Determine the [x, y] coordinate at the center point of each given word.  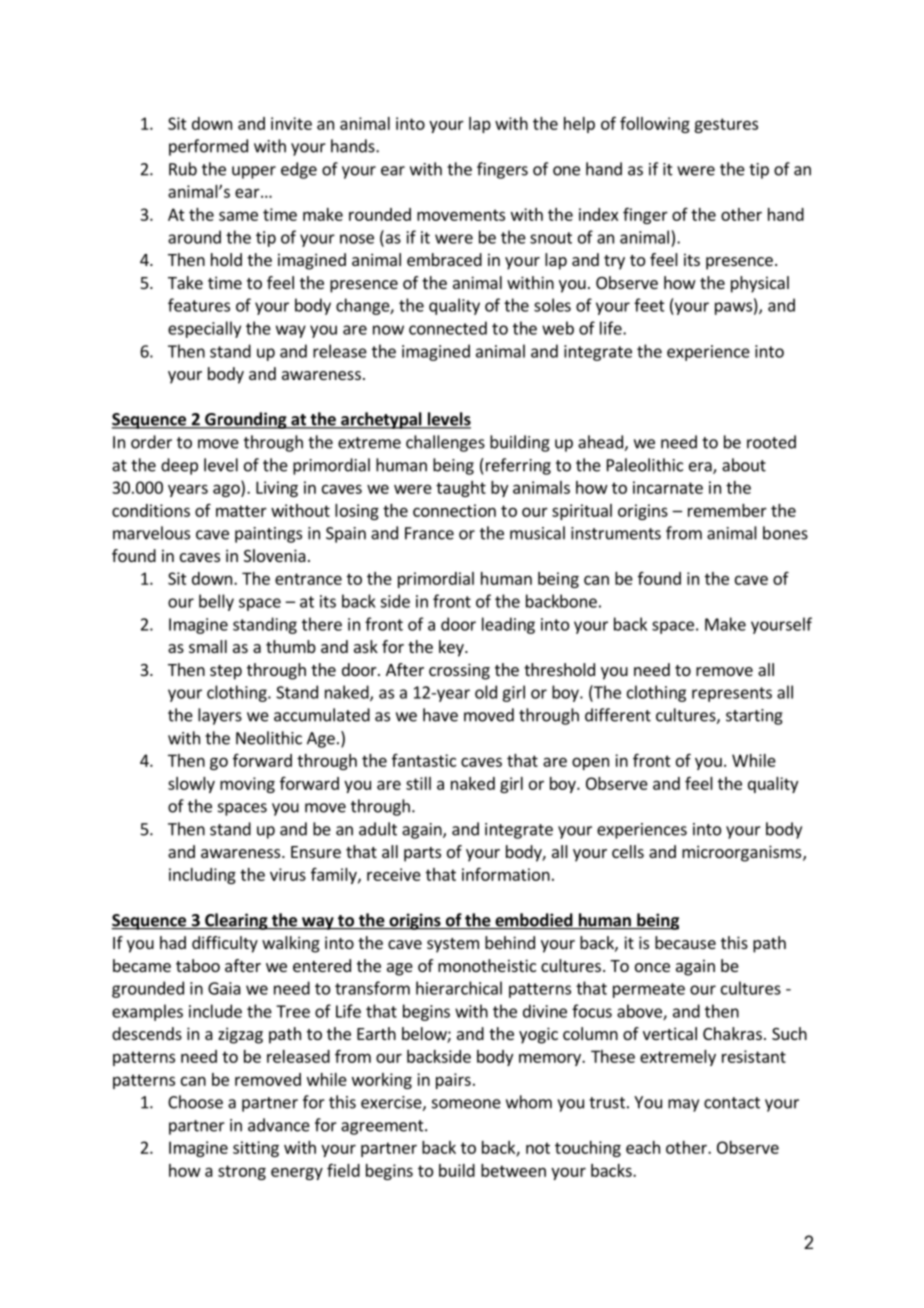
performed [208, 147]
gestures [726, 125]
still [418, 783]
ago [227, 490]
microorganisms [743, 853]
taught [461, 489]
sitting [256, 1149]
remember [727, 510]
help [579, 125]
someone [466, 1104]
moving [247, 785]
